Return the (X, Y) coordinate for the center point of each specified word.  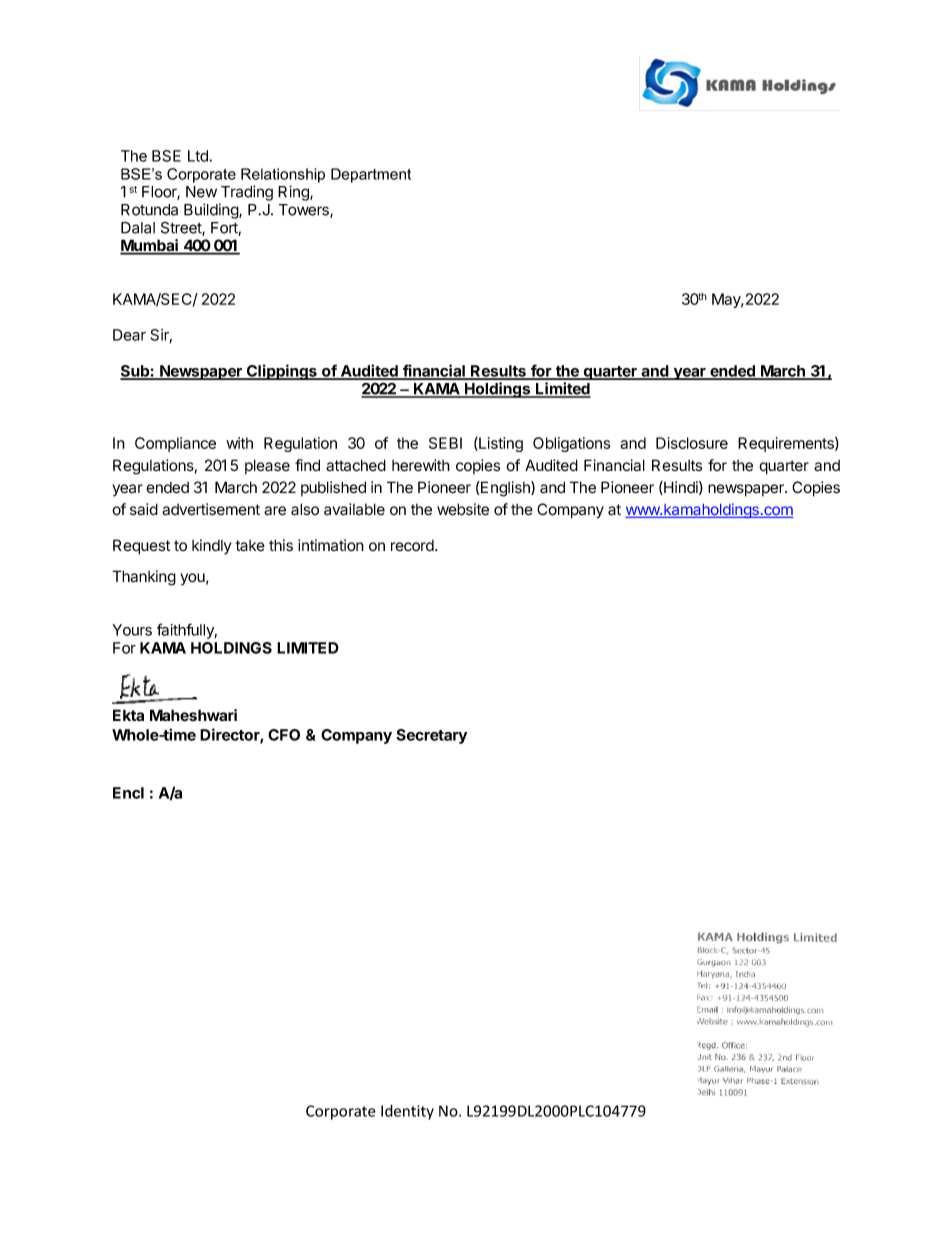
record (413, 546)
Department (371, 175)
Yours (132, 630)
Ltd (199, 156)
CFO (284, 735)
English (505, 489)
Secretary (431, 736)
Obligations (571, 444)
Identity (407, 1112)
